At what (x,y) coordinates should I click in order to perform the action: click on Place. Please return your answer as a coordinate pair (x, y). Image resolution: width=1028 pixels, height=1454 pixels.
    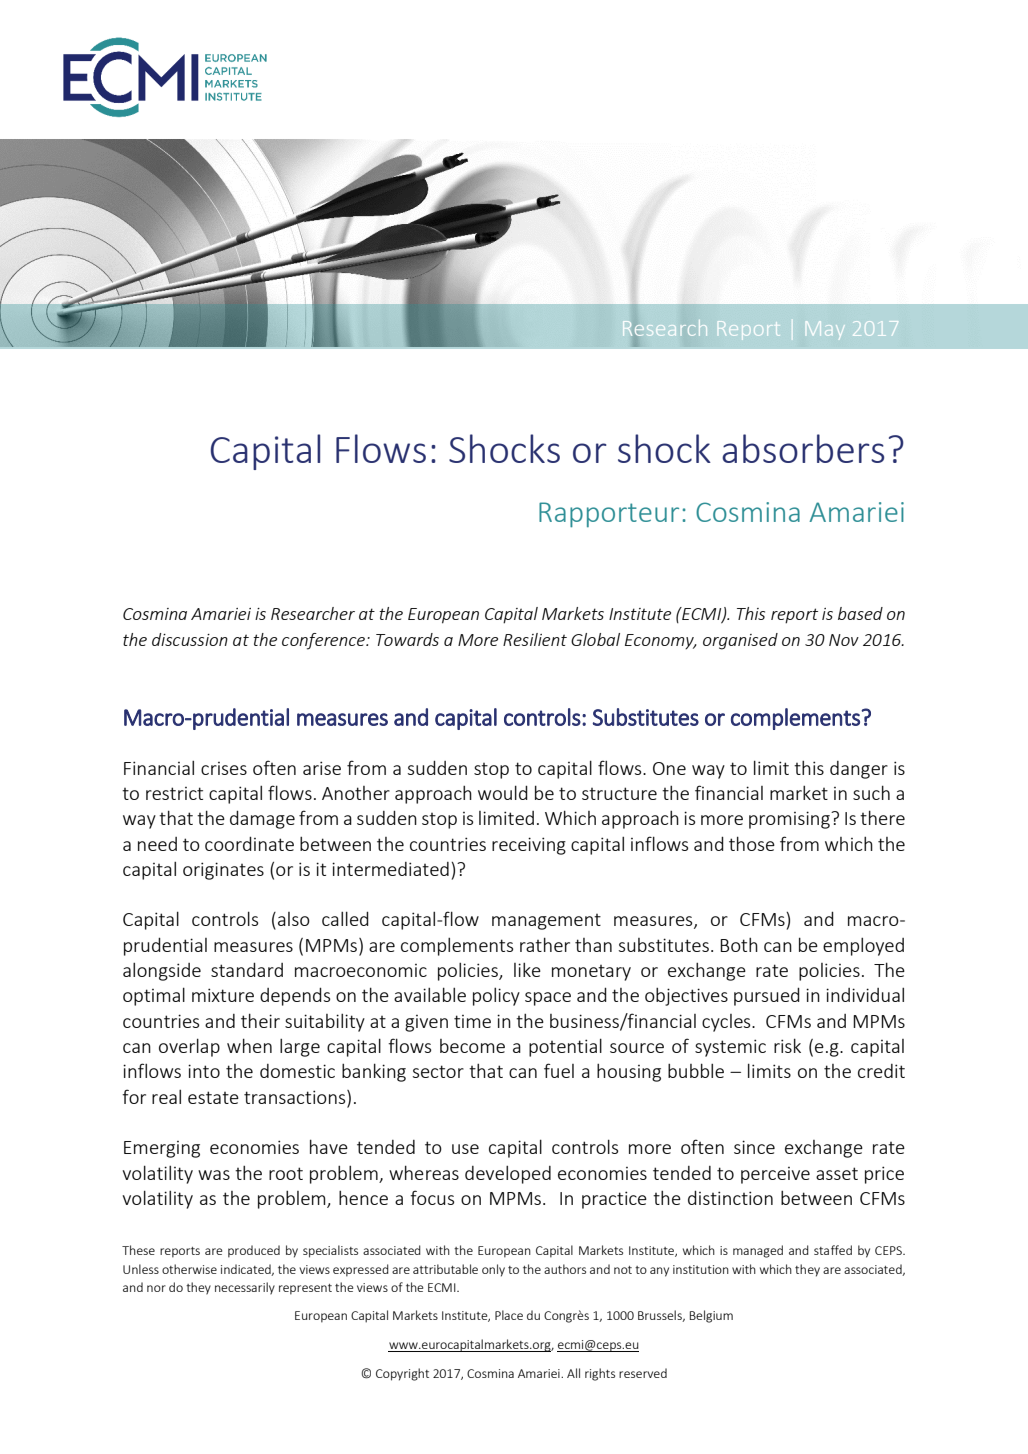
    Looking at the image, I should click on (509, 1315).
